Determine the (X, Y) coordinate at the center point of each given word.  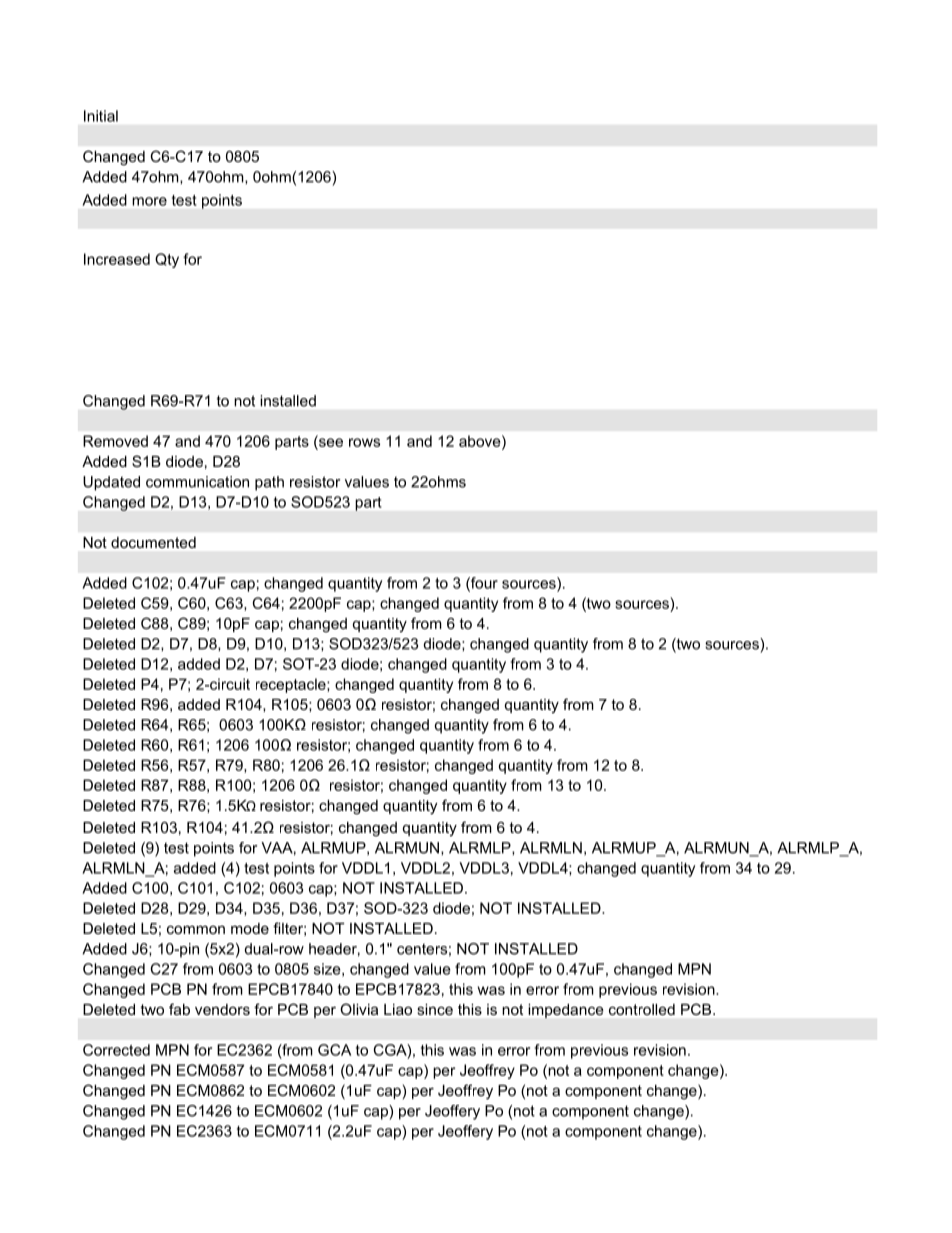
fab (179, 1009)
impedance (566, 1011)
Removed (115, 441)
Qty (167, 260)
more (149, 201)
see (330, 441)
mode (250, 928)
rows (364, 442)
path (269, 483)
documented (153, 542)
